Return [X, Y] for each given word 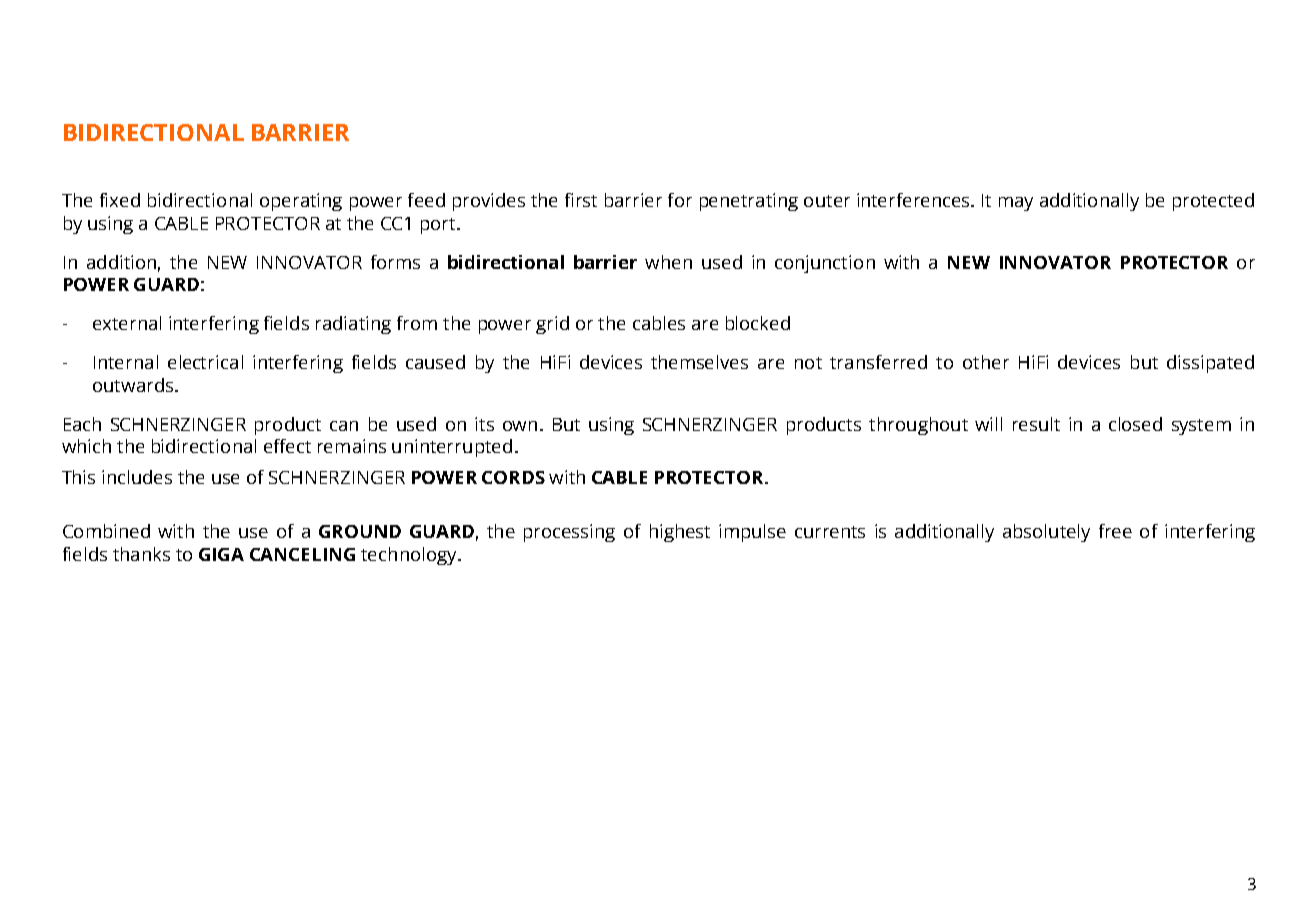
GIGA [221, 554]
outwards [133, 385]
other [986, 362]
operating [301, 202]
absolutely [1046, 533]
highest [680, 533]
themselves [699, 362]
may [1016, 204]
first [581, 200]
